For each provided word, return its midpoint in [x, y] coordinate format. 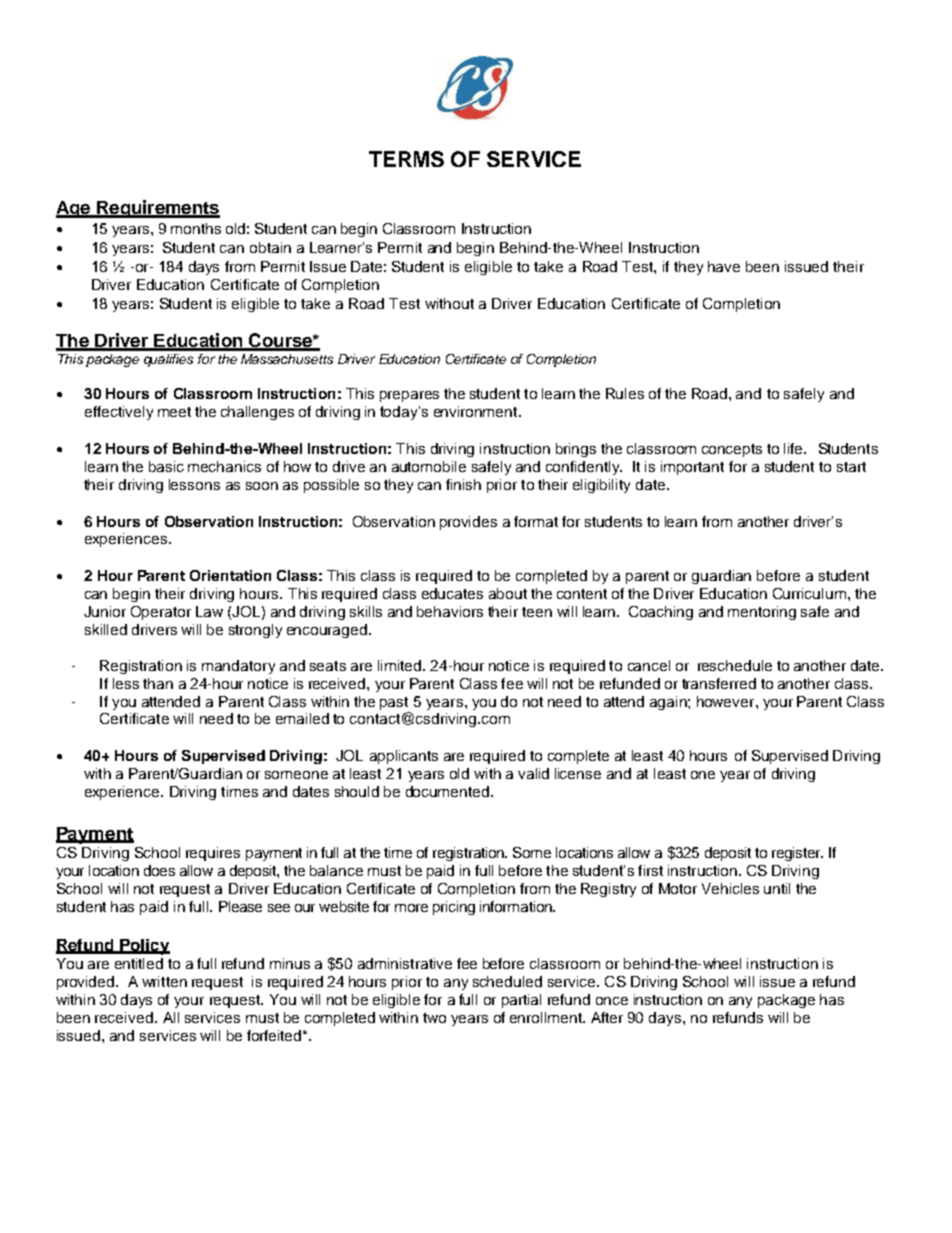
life [794, 448]
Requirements [157, 209]
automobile [429, 466]
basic [166, 466]
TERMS [406, 159]
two [434, 1018]
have [724, 266]
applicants [404, 757]
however [727, 701]
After [607, 1017]
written [164, 981]
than [158, 683]
